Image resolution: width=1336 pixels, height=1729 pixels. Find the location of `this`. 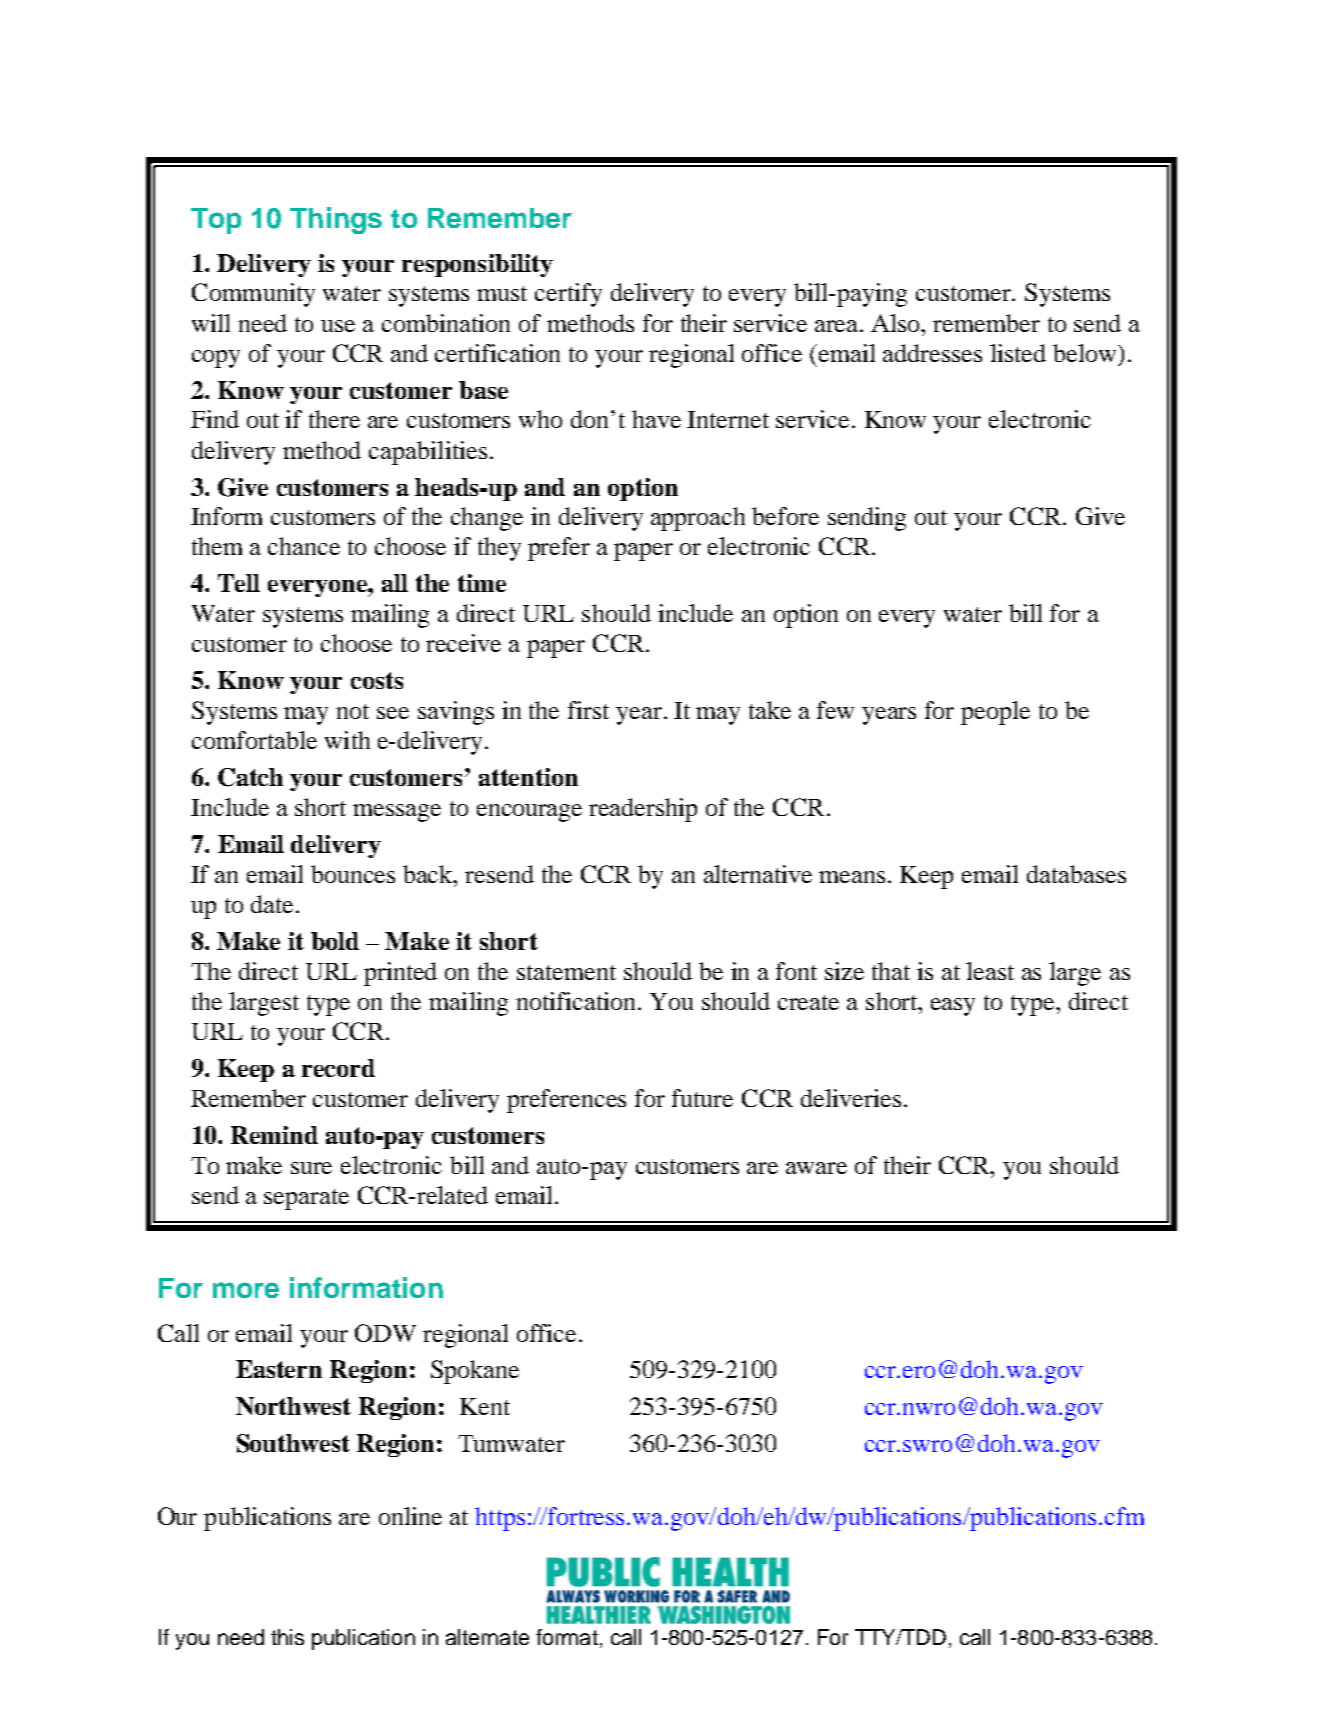

this is located at coordinates (287, 1637).
